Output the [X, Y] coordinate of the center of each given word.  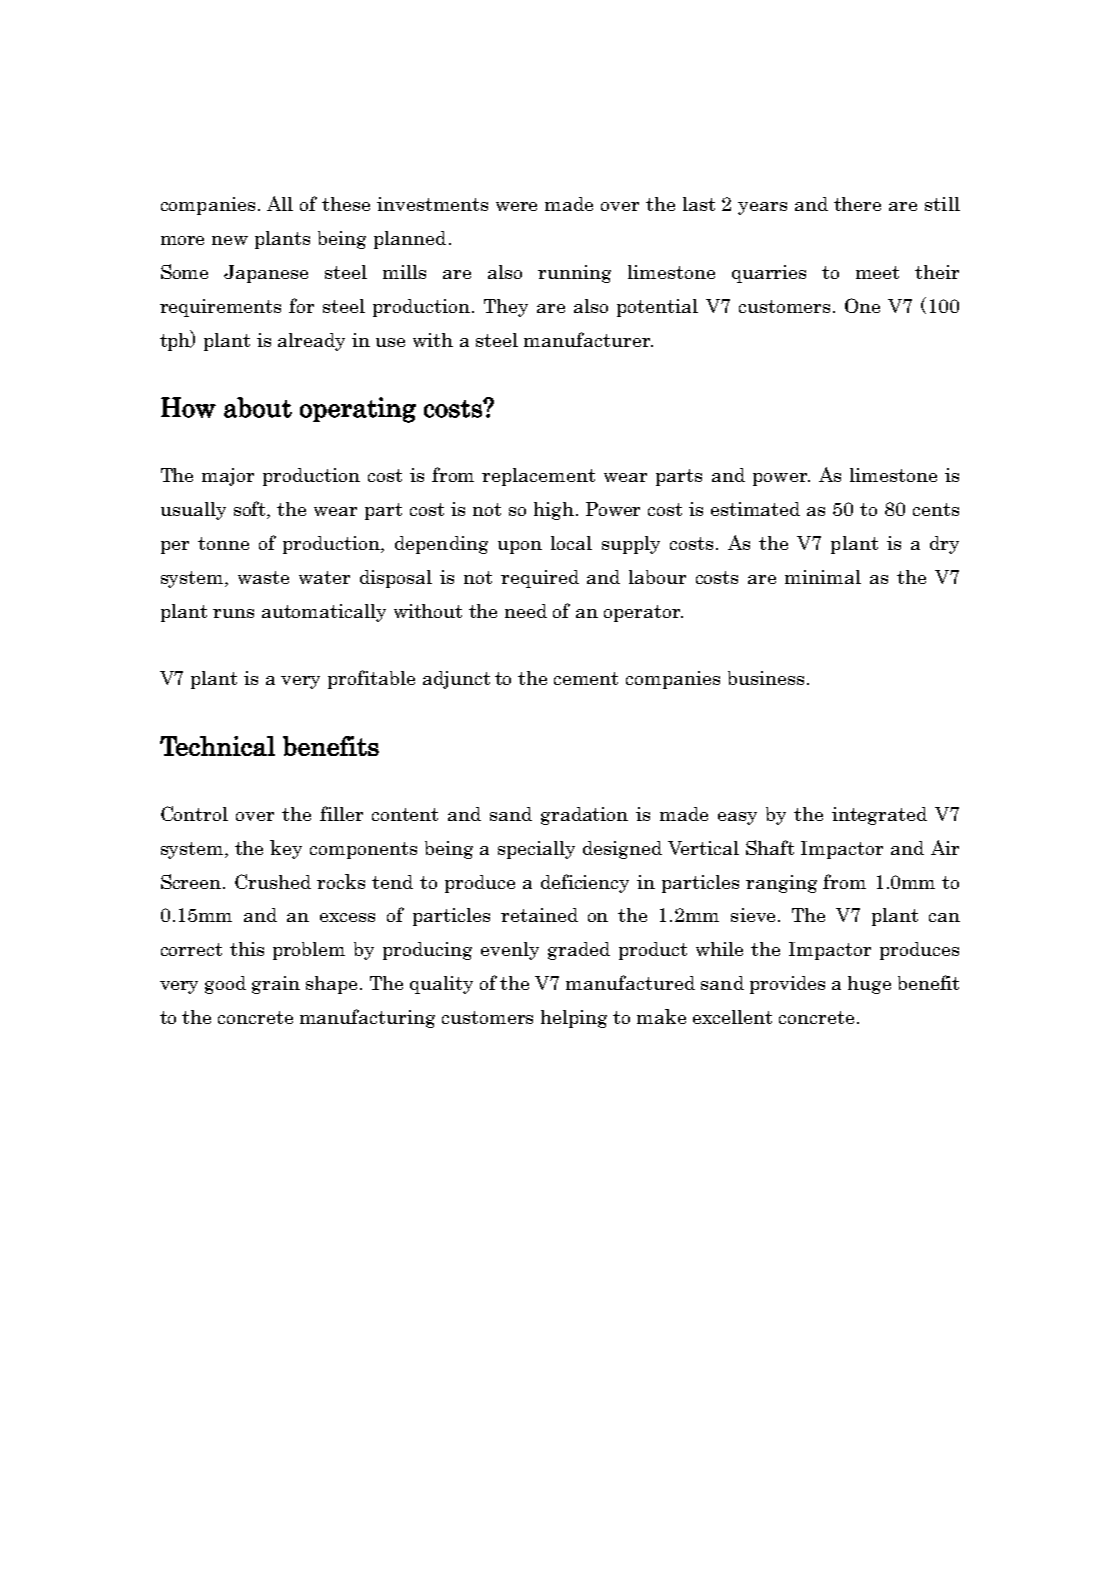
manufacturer [588, 339]
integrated [879, 816]
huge [869, 985]
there [857, 204]
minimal [823, 577]
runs [233, 613]
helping [574, 1019]
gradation [584, 816]
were [516, 206]
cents [936, 509]
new [230, 240]
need [526, 611]
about [258, 407]
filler [341, 813]
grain [276, 985]
